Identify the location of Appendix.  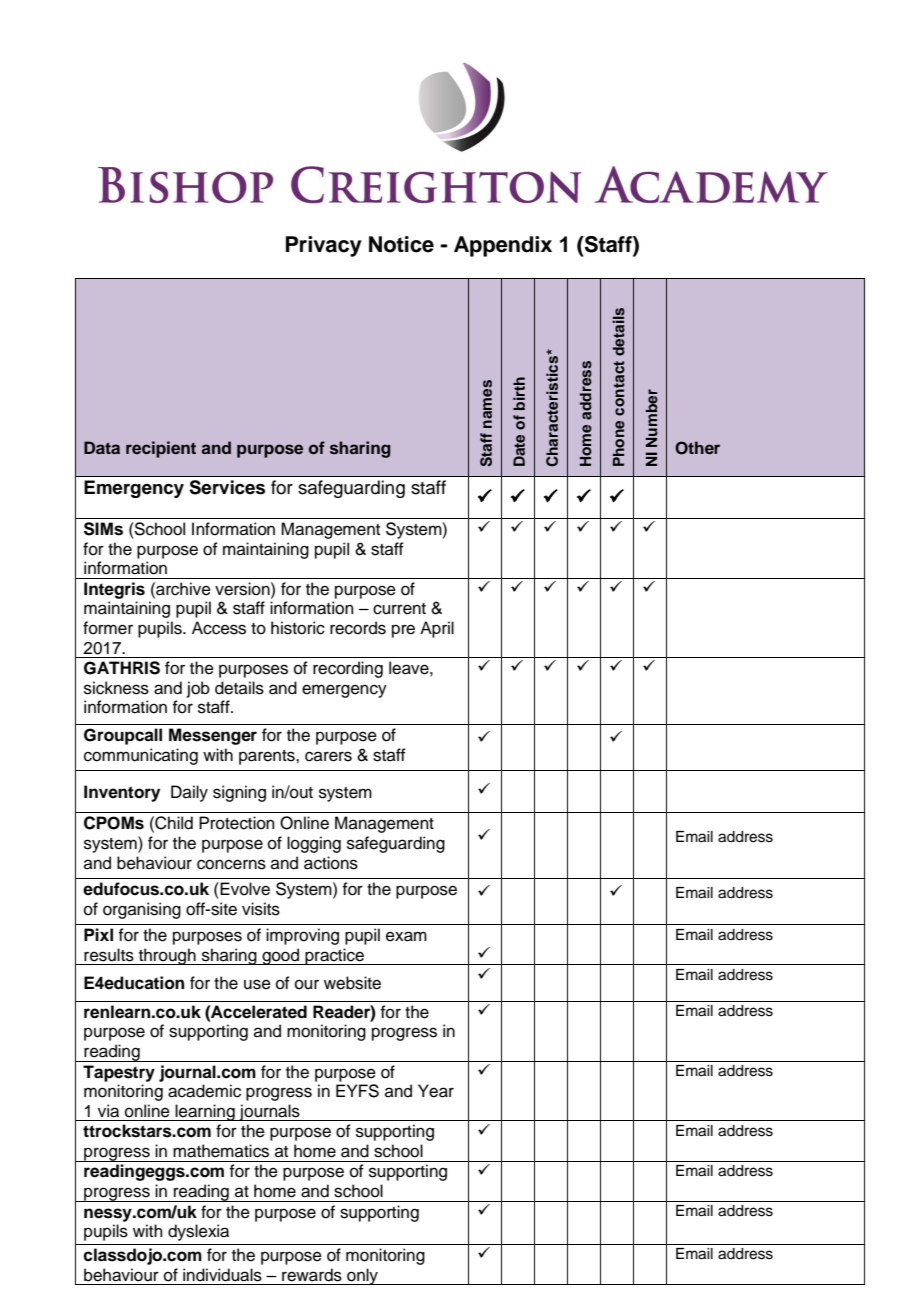
(503, 246).
